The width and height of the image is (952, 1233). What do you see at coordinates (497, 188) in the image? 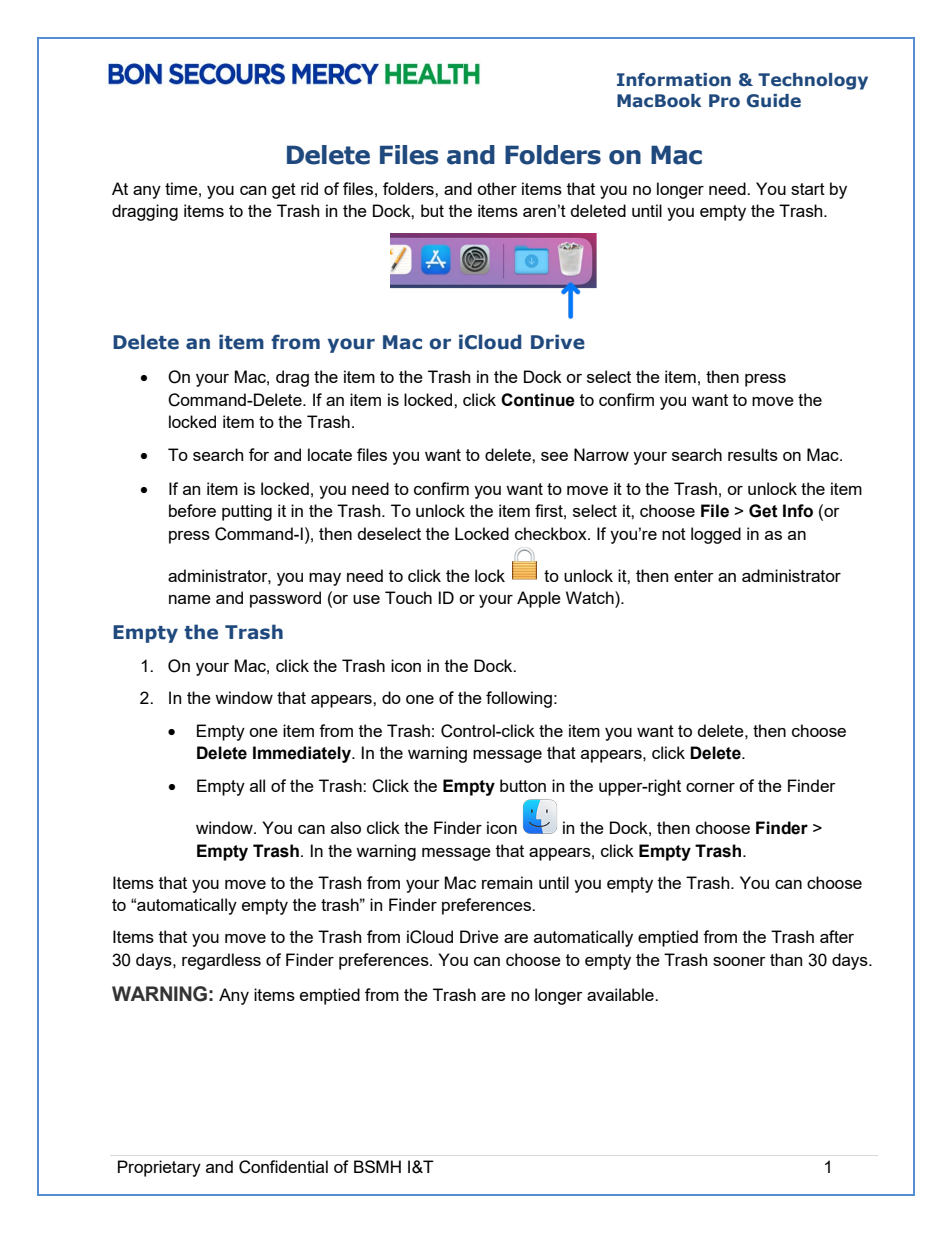
I see `other` at bounding box center [497, 188].
